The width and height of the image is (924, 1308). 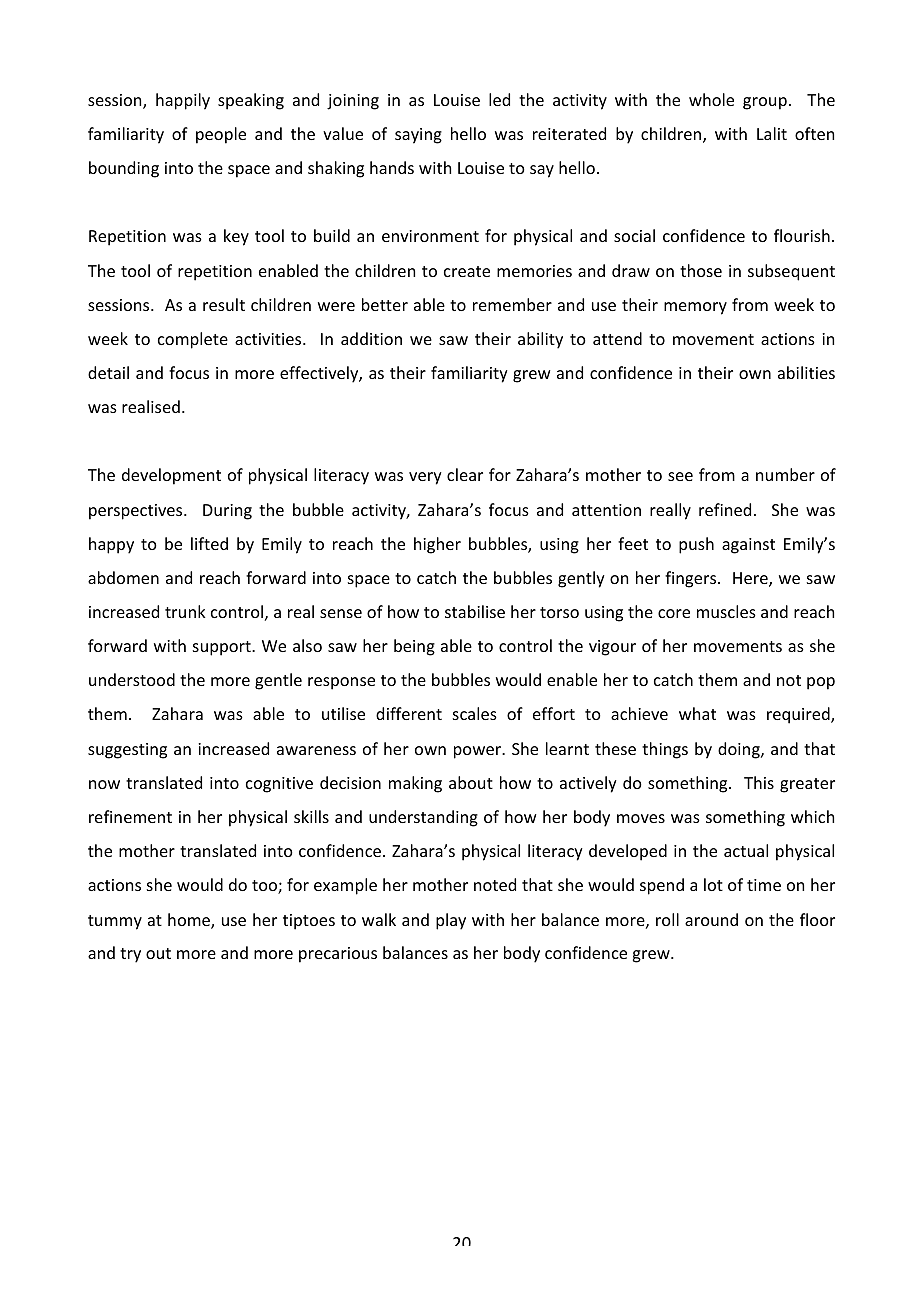 What do you see at coordinates (193, 340) in the image?
I see `complete` at bounding box center [193, 340].
